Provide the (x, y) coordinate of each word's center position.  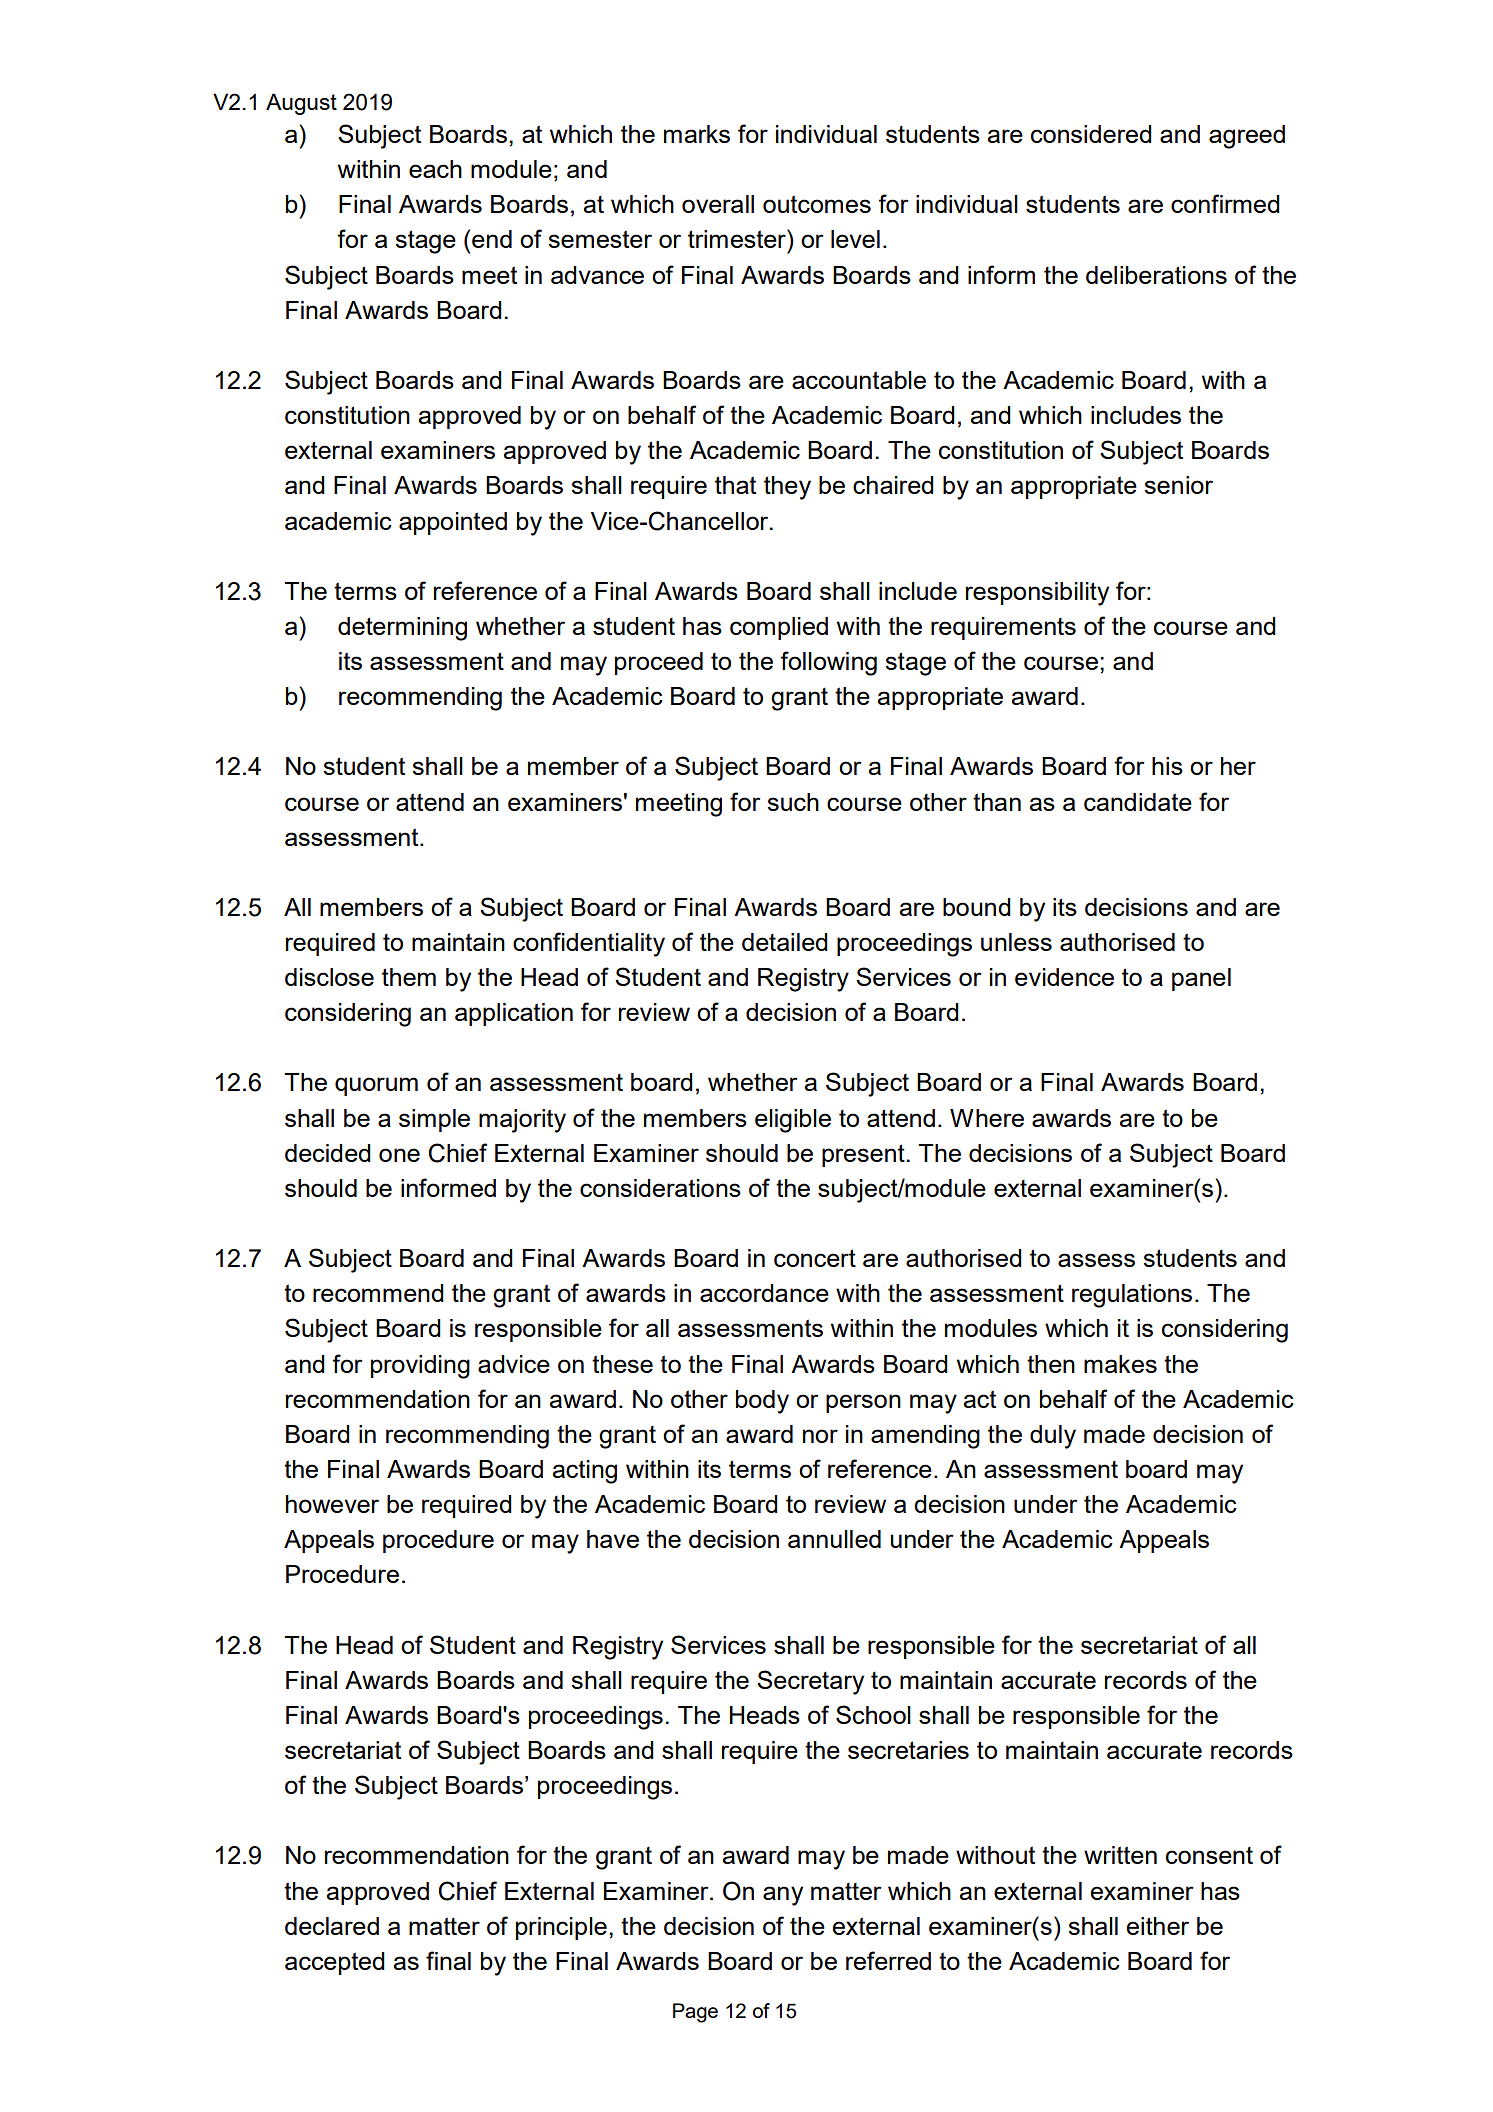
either (1158, 1926)
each (435, 169)
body (762, 1402)
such (793, 802)
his (1167, 766)
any (783, 1896)
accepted (335, 1963)
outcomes (817, 204)
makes (1120, 1364)
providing (420, 1367)
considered (1091, 134)
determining (402, 629)
